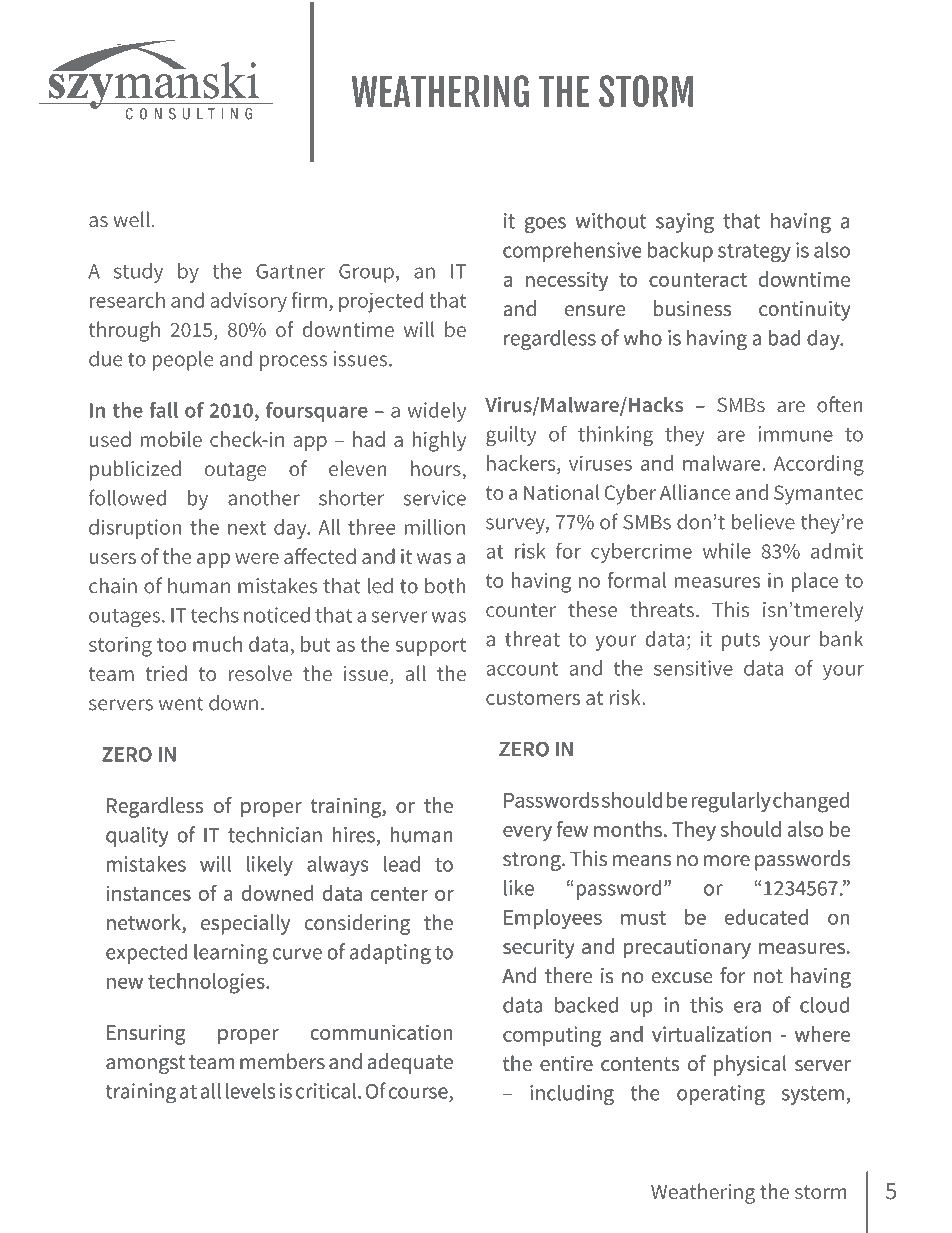 This page has width=952, height=1233. Describe the element at coordinates (741, 642) in the page. I see `puts` at that location.
